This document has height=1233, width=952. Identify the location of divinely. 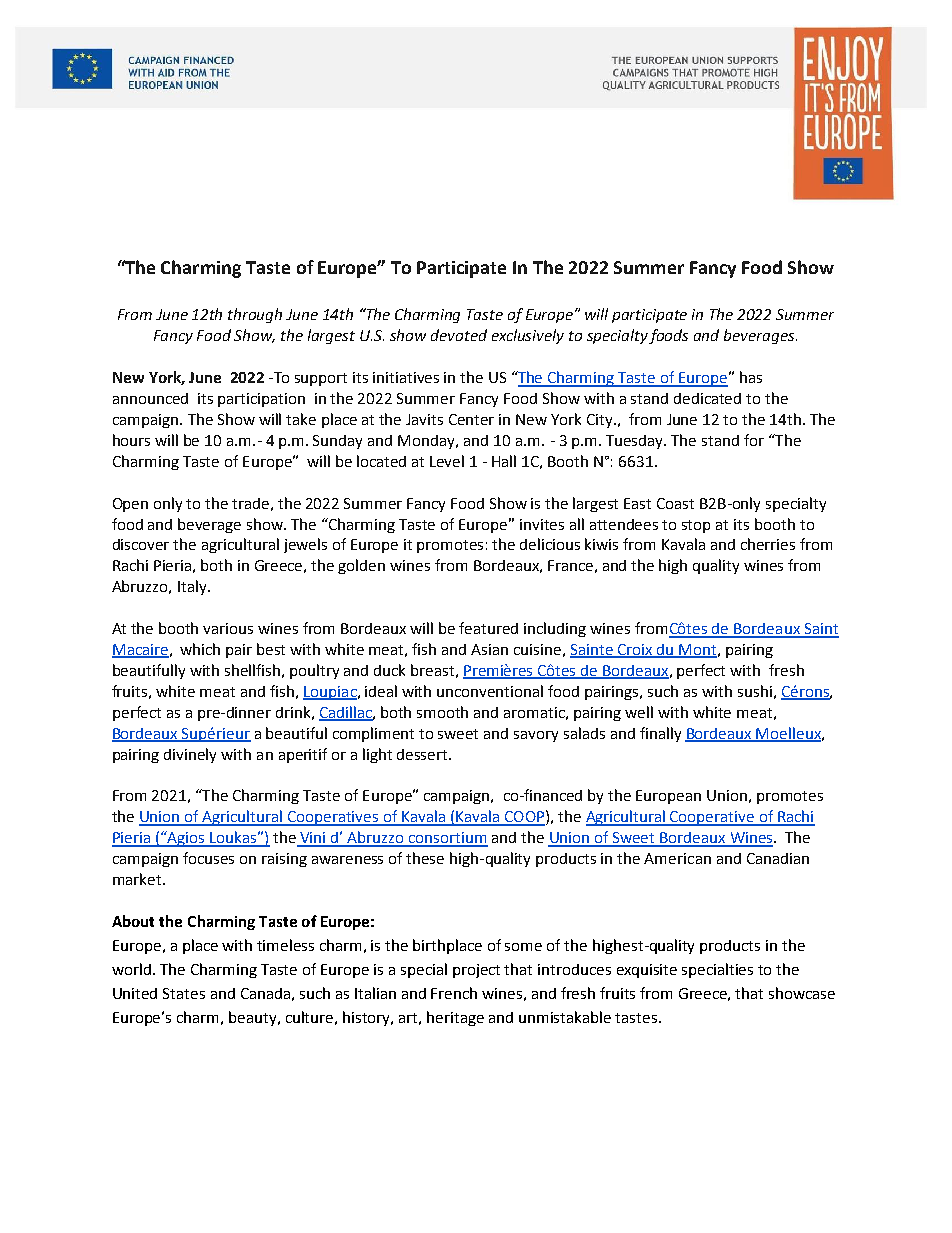
(190, 755).
